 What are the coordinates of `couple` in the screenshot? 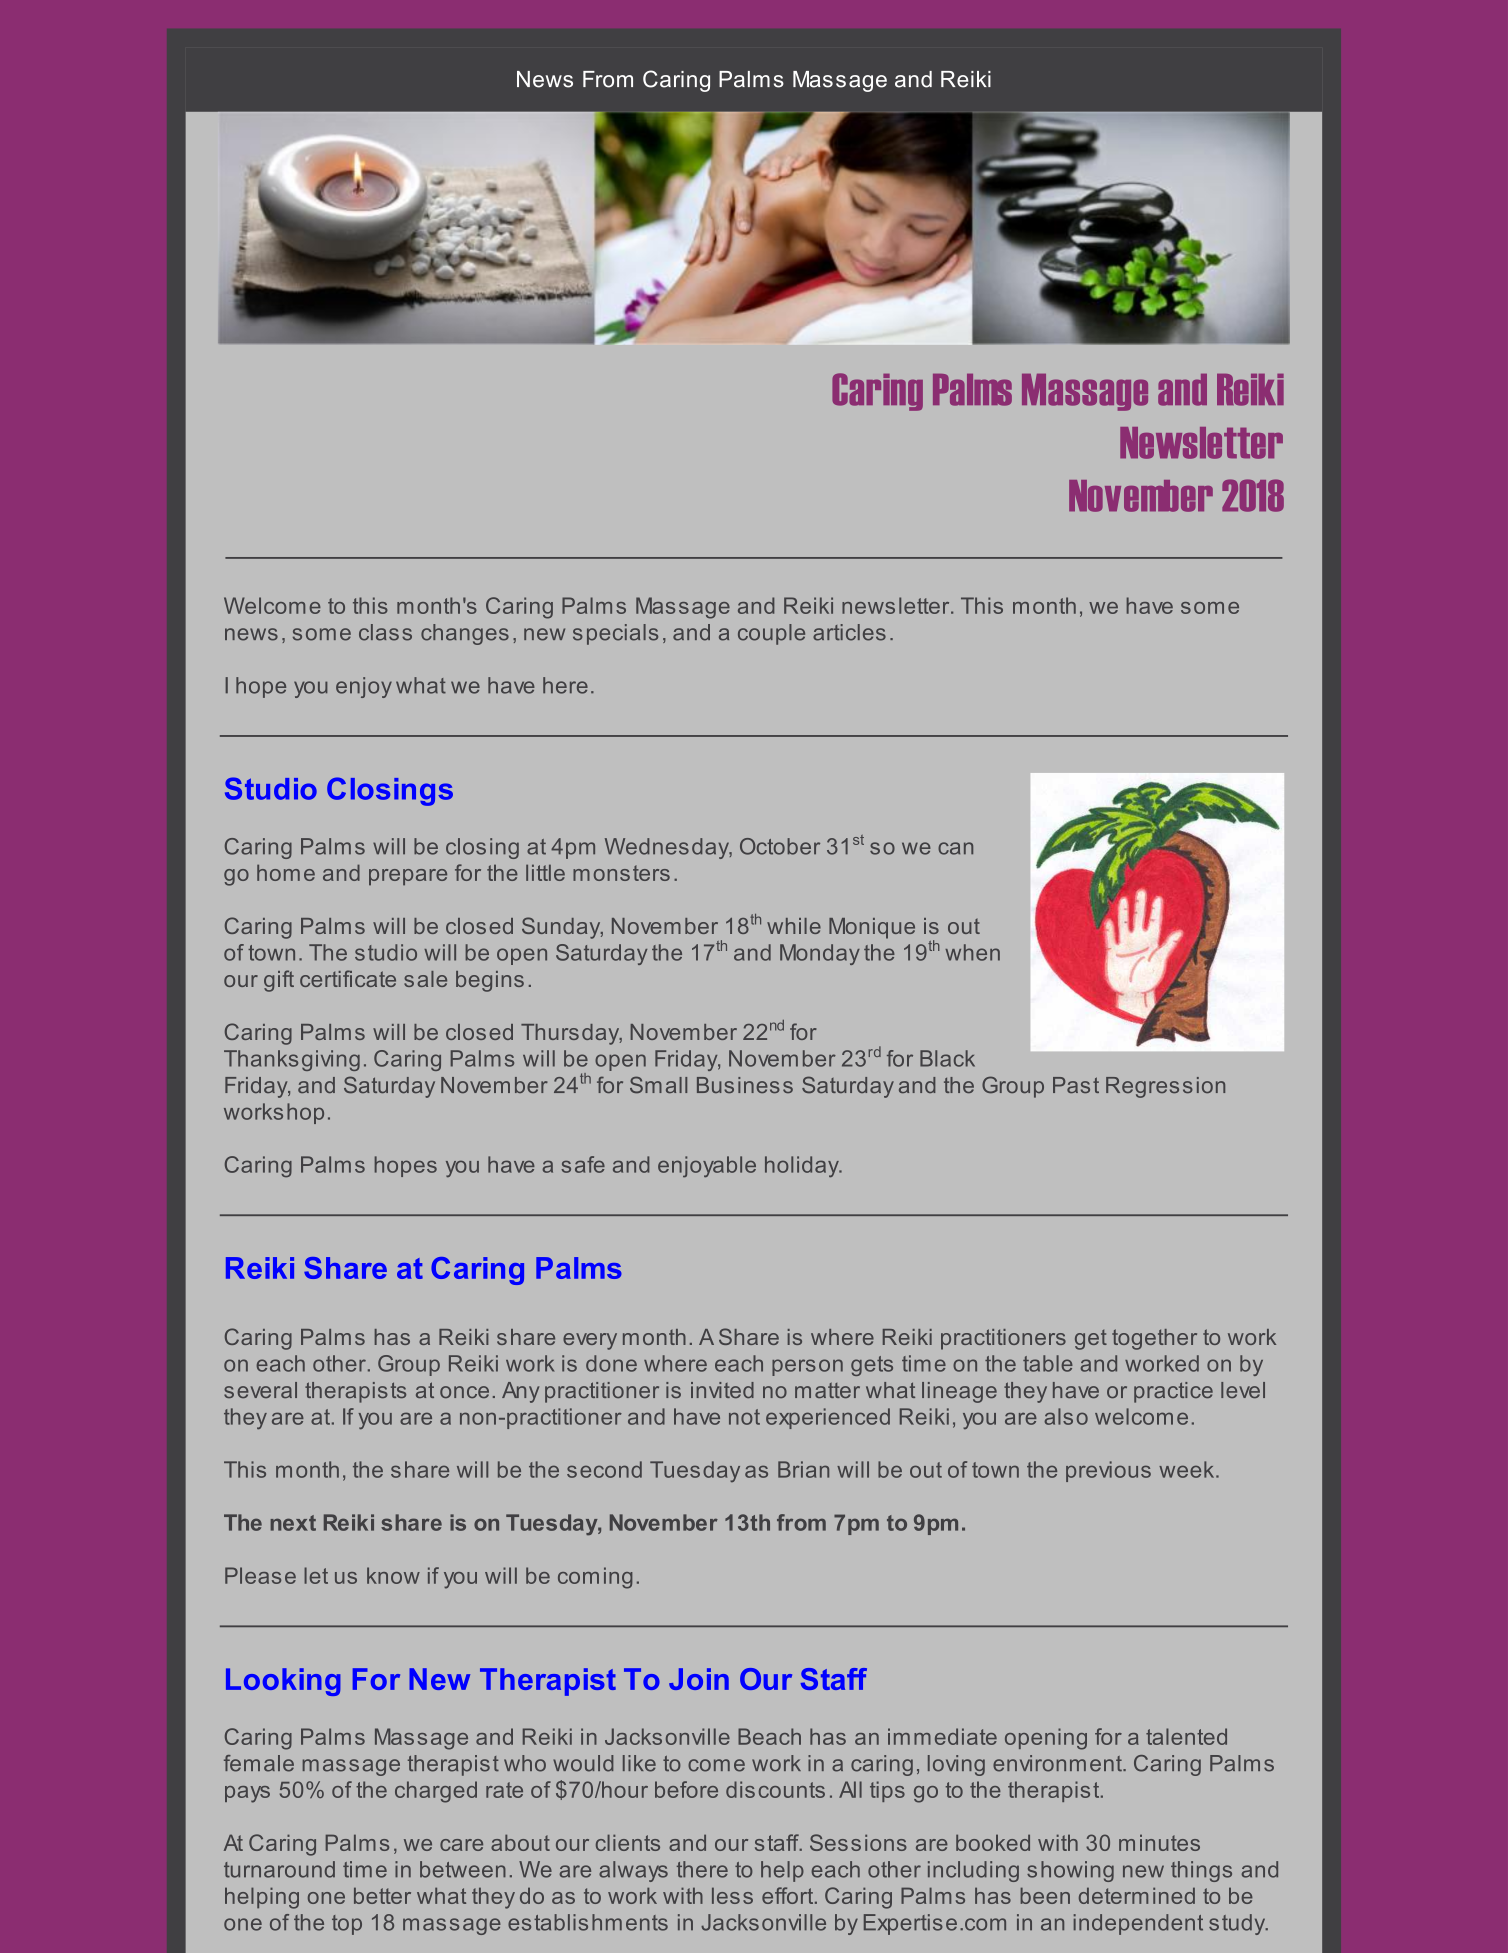 It's located at (771, 634).
